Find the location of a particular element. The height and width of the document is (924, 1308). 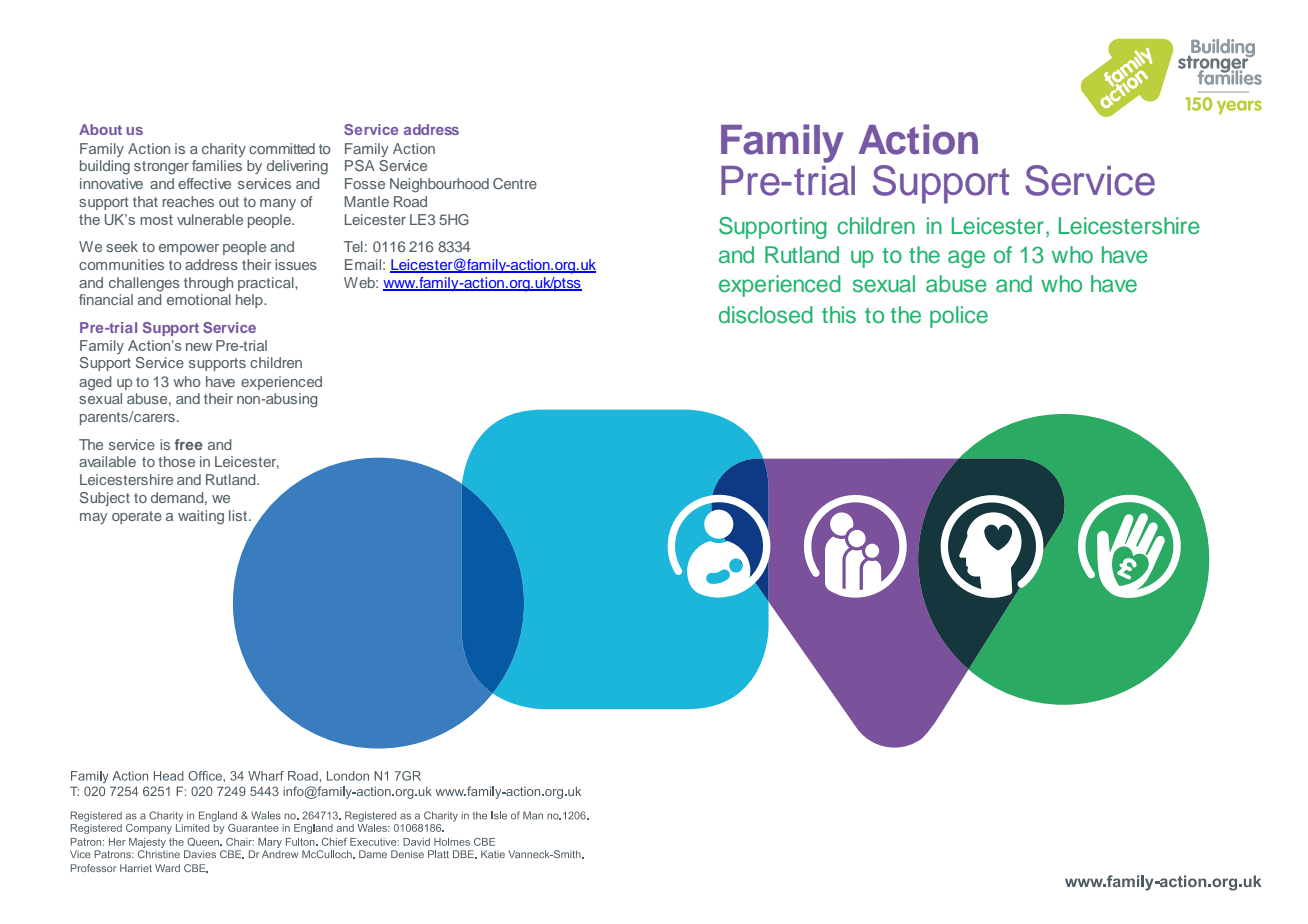

Centre is located at coordinates (515, 183).
